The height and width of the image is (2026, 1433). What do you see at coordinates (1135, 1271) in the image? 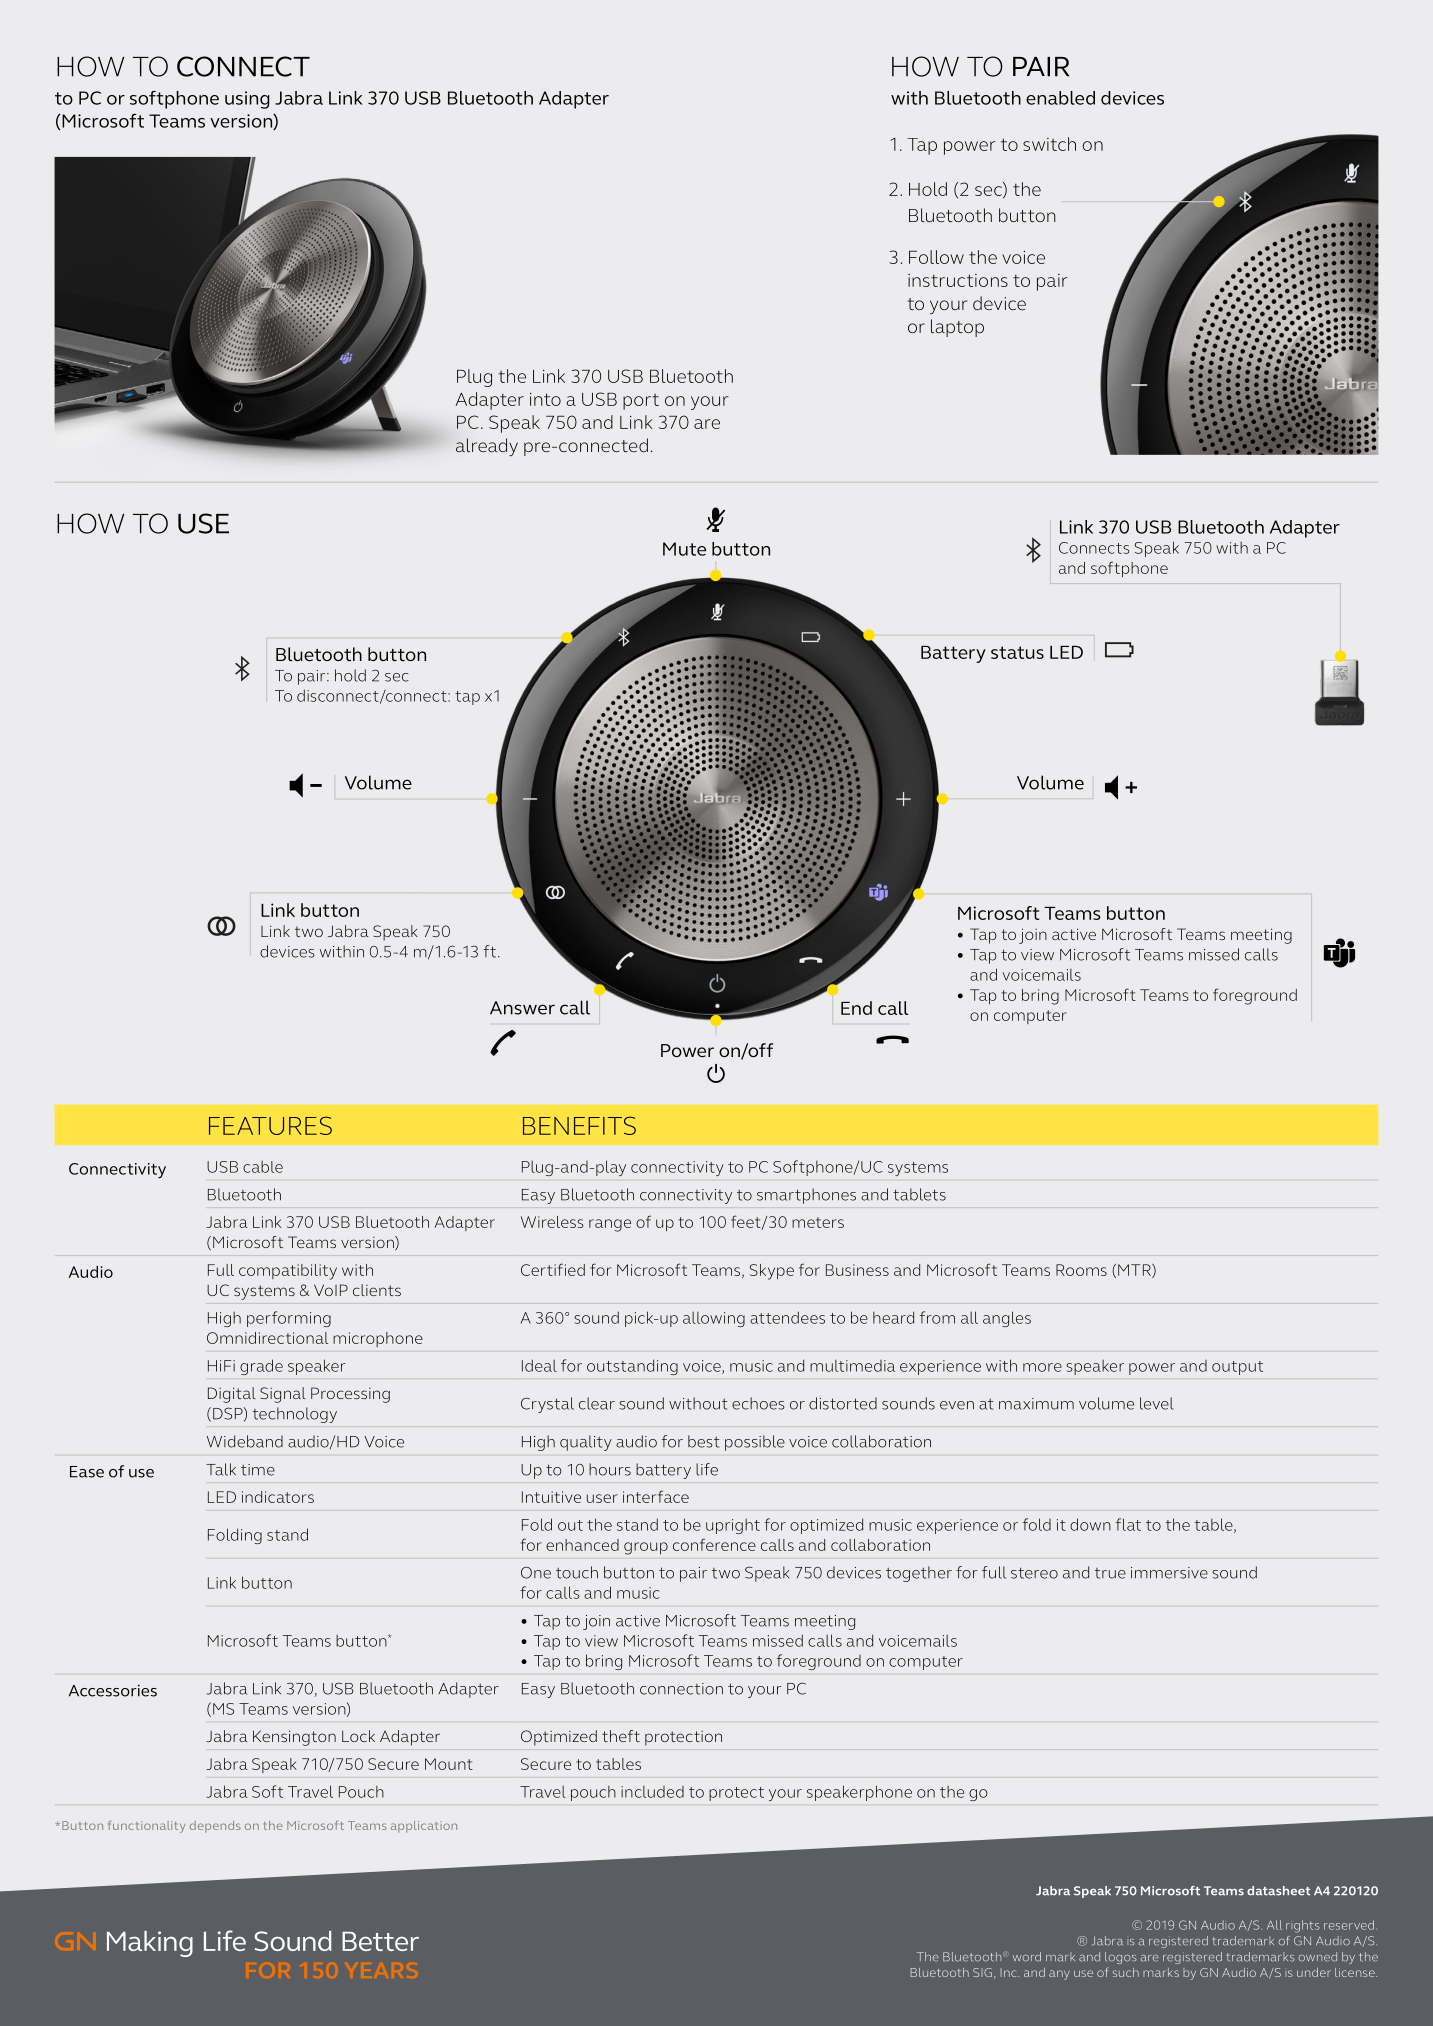
I see `MTR` at bounding box center [1135, 1271].
